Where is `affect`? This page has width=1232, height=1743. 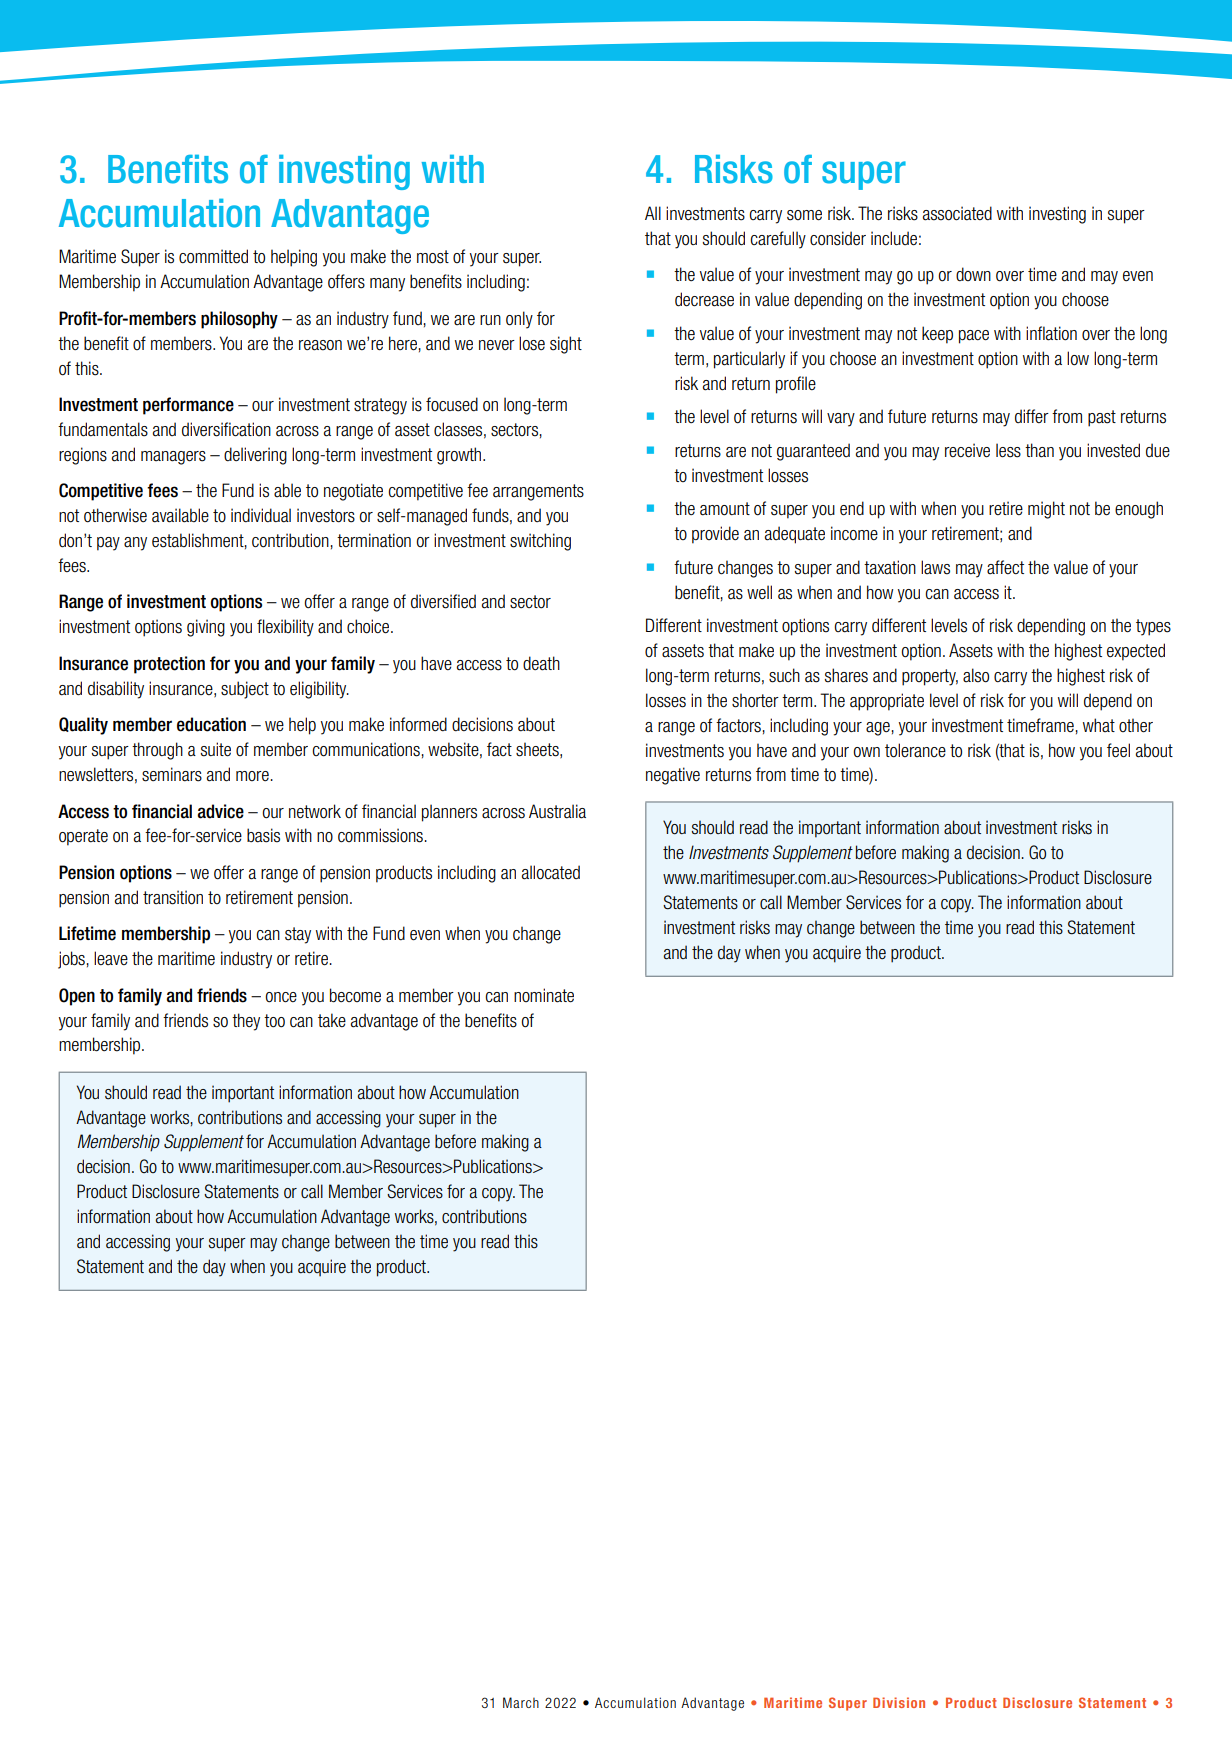 affect is located at coordinates (1005, 567).
